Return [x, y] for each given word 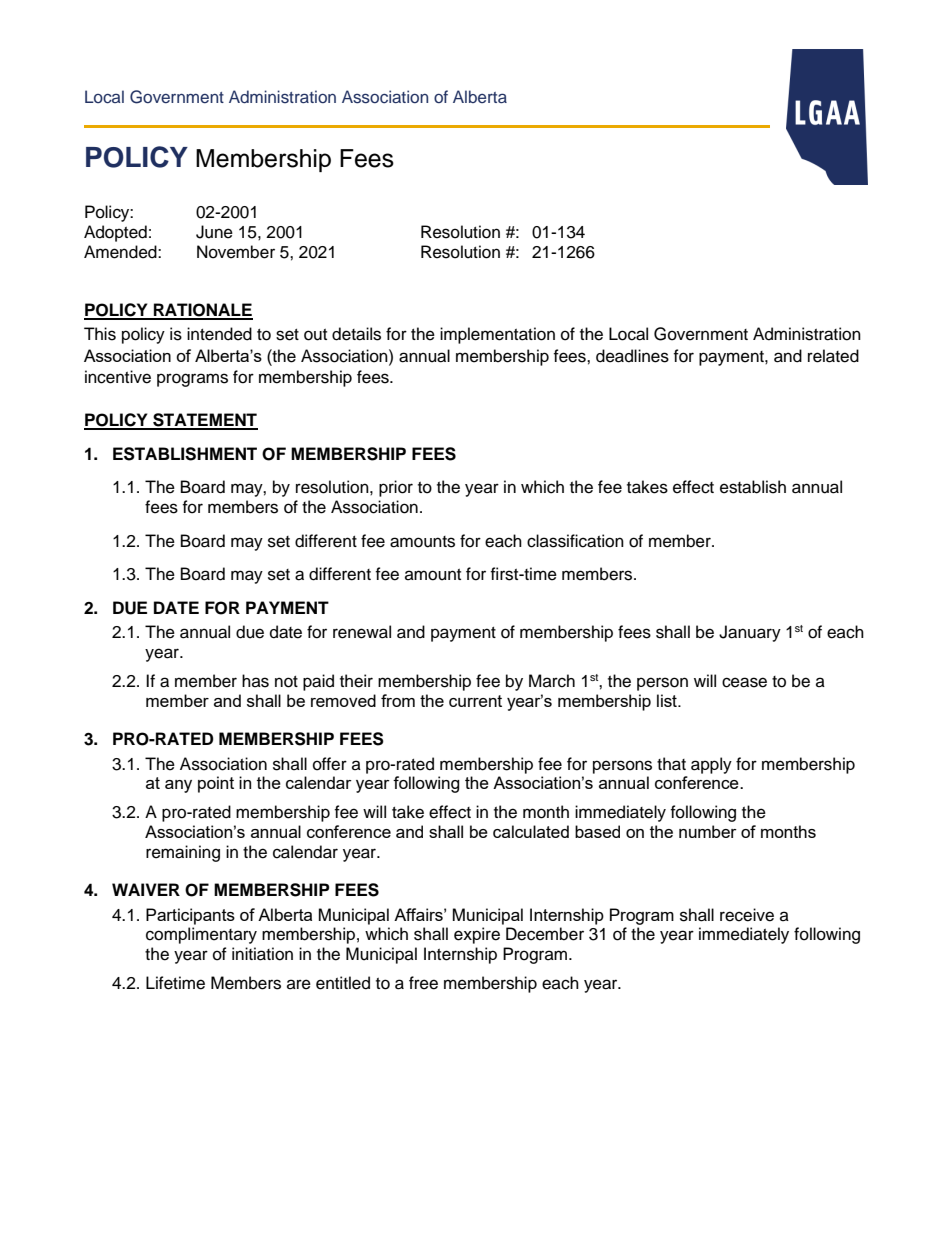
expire [477, 935]
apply [711, 765]
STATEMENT [204, 421]
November [236, 252]
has [255, 681]
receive [747, 915]
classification [575, 541]
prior [396, 488]
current [475, 701]
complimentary [201, 935]
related [833, 356]
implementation [497, 335]
